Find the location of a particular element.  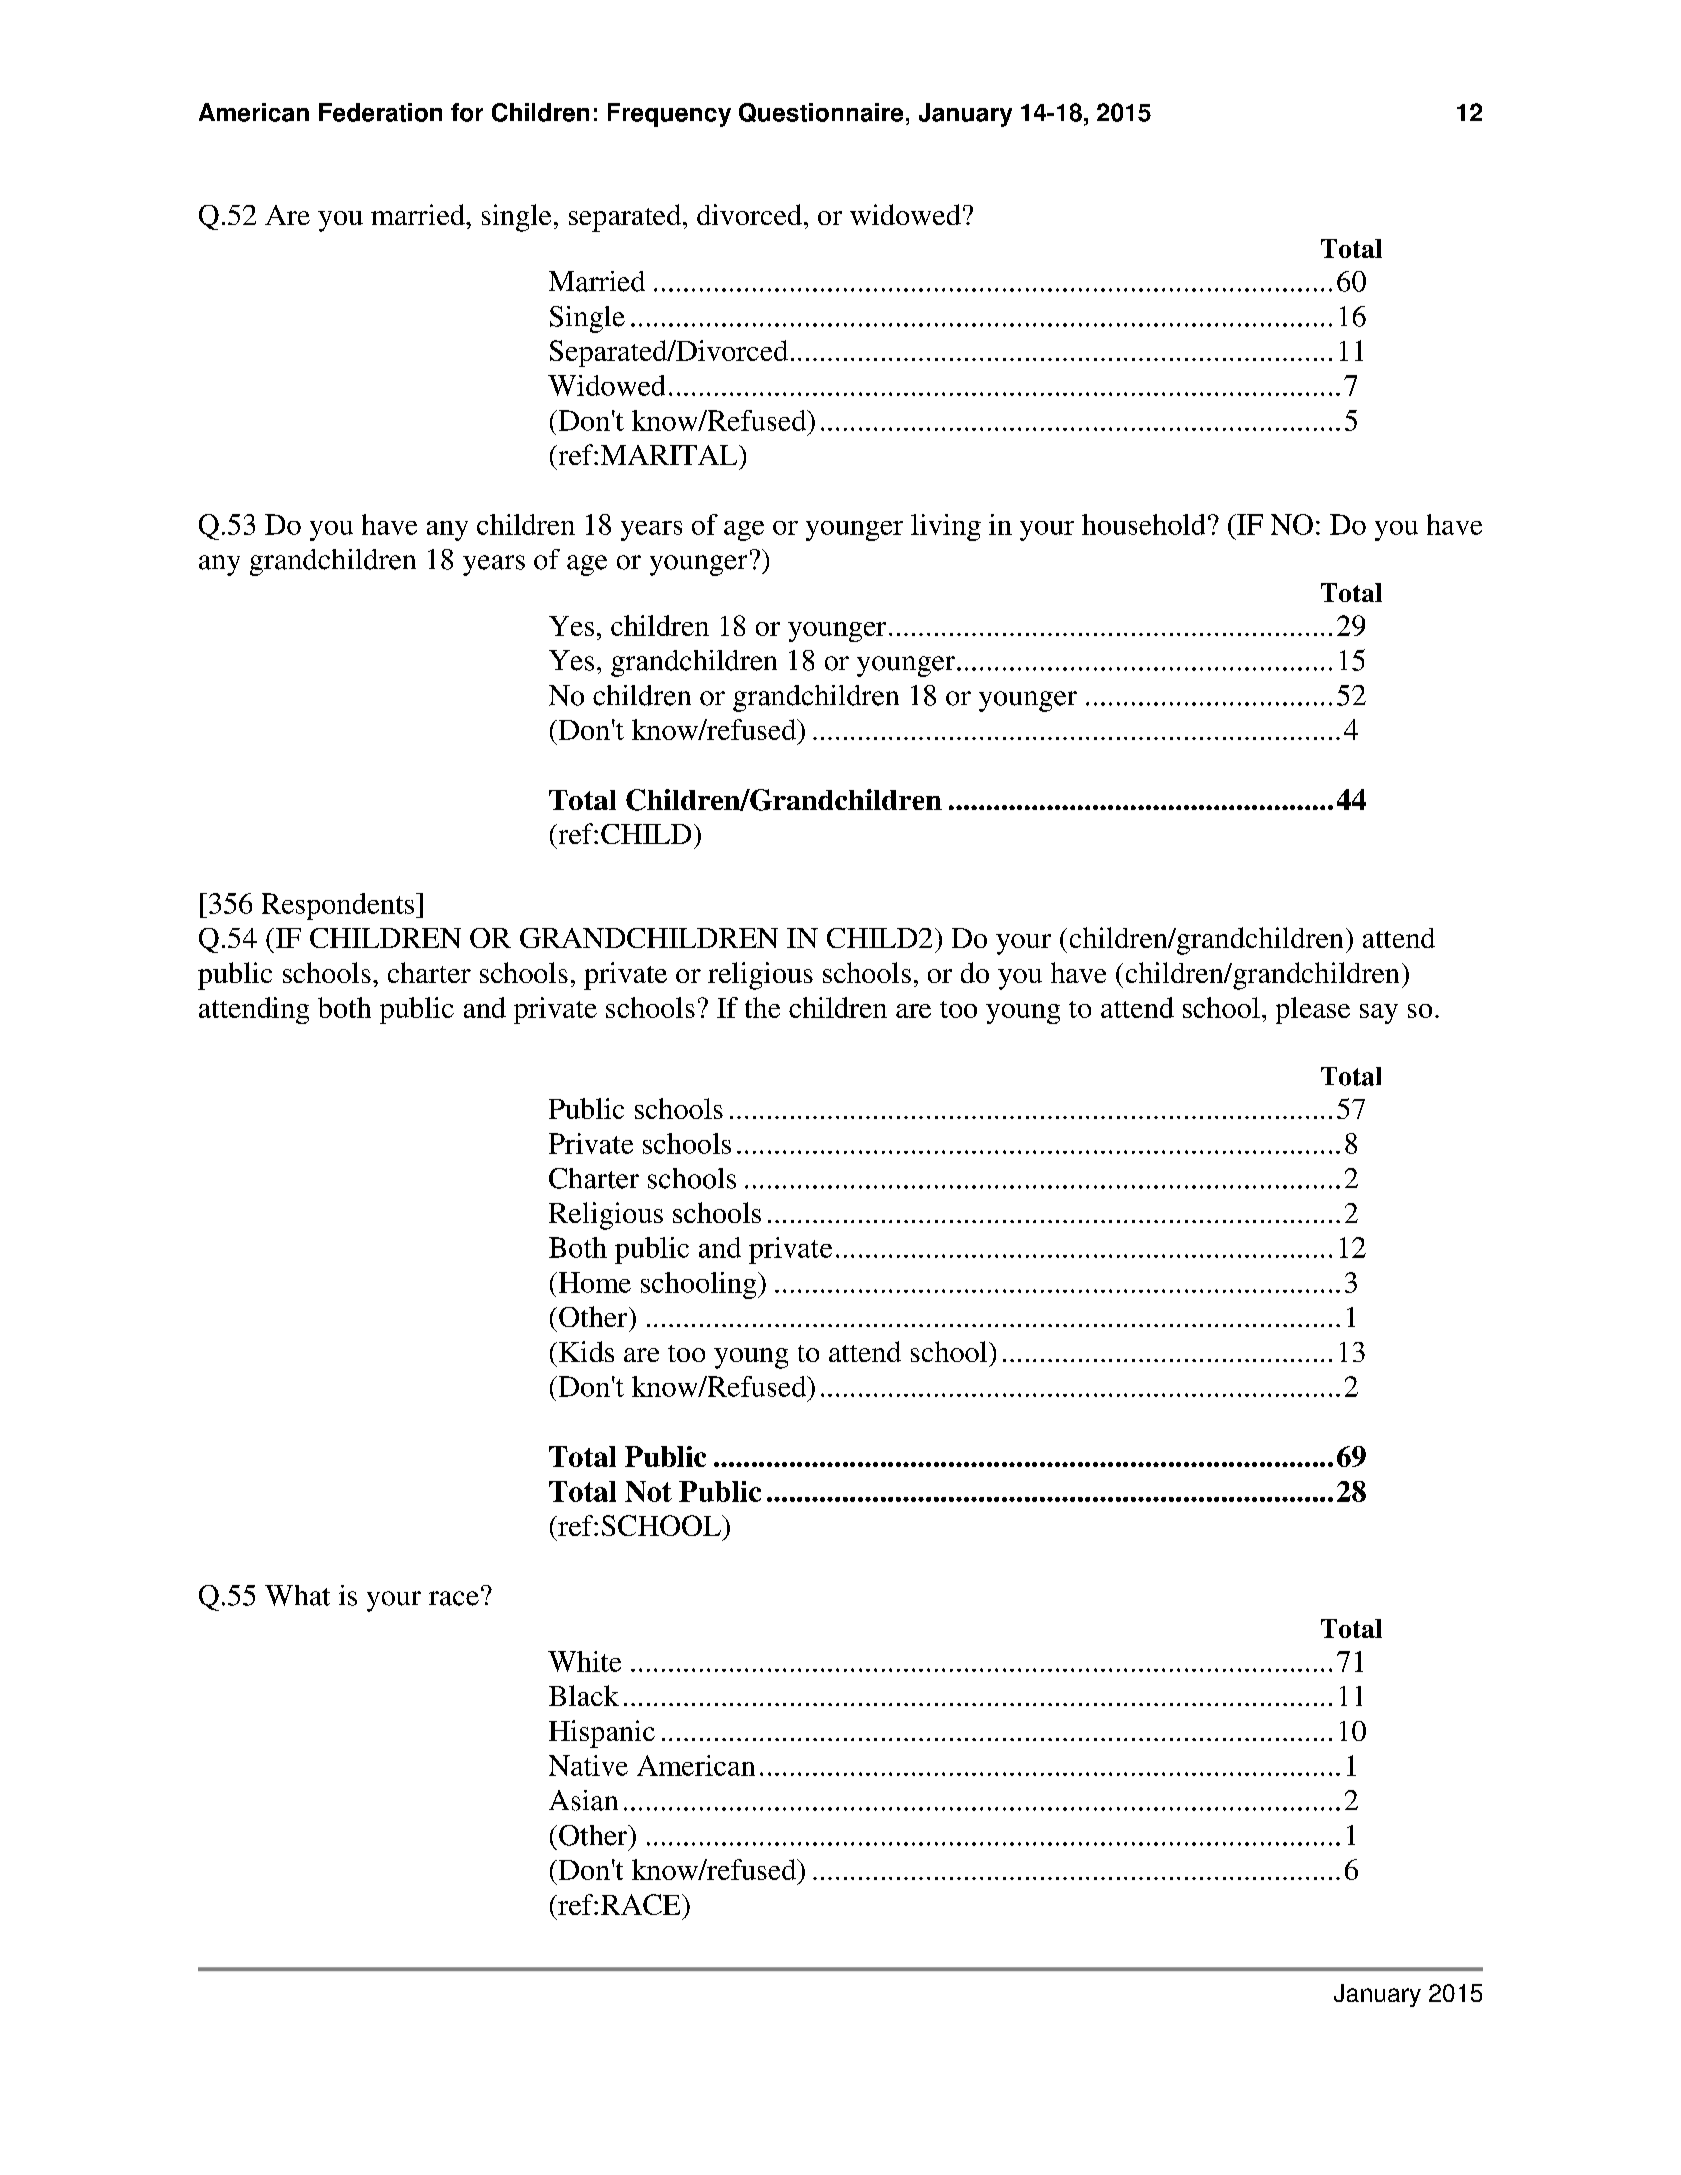

for is located at coordinates (467, 112).
